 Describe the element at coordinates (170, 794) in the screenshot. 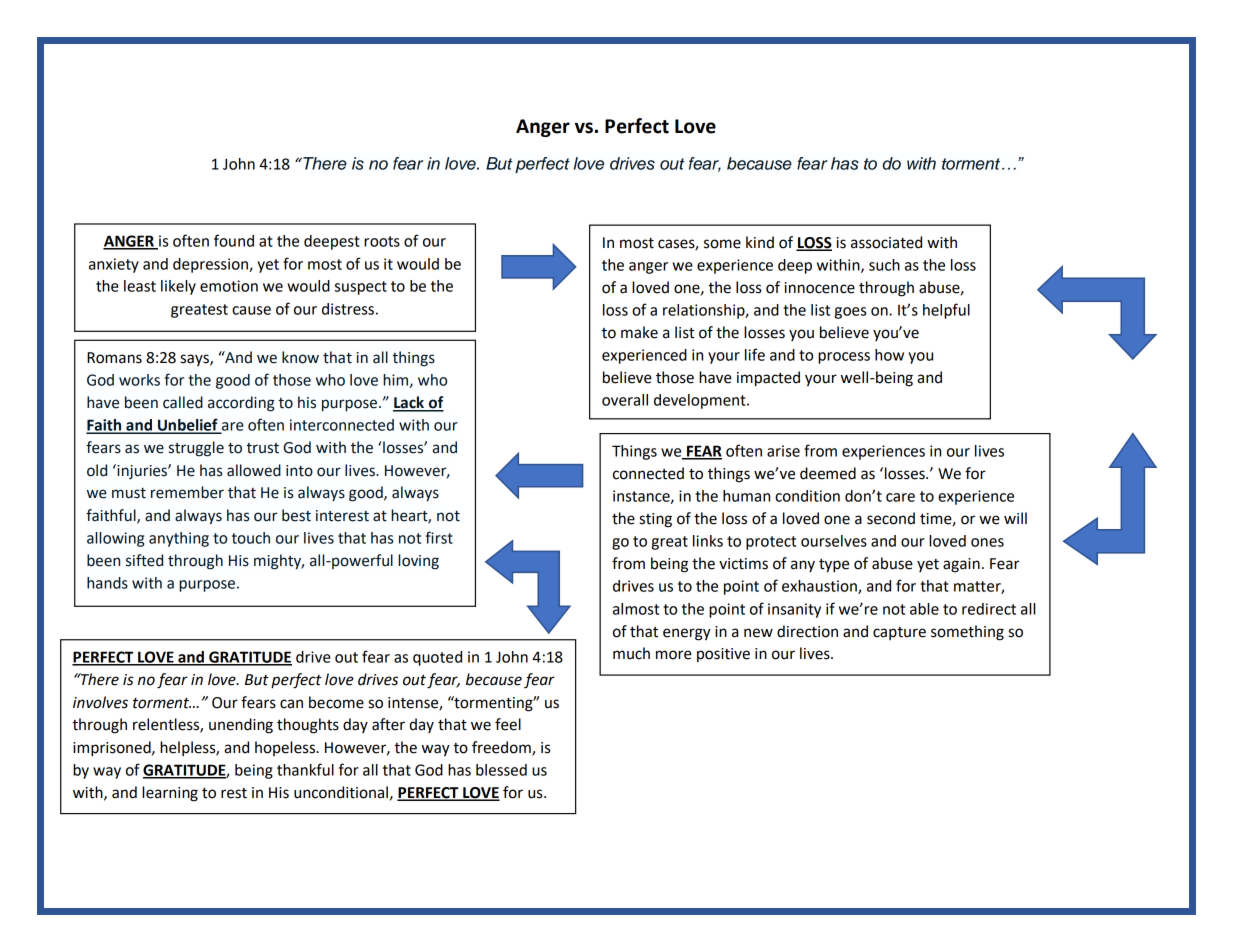

I see `learning` at that location.
